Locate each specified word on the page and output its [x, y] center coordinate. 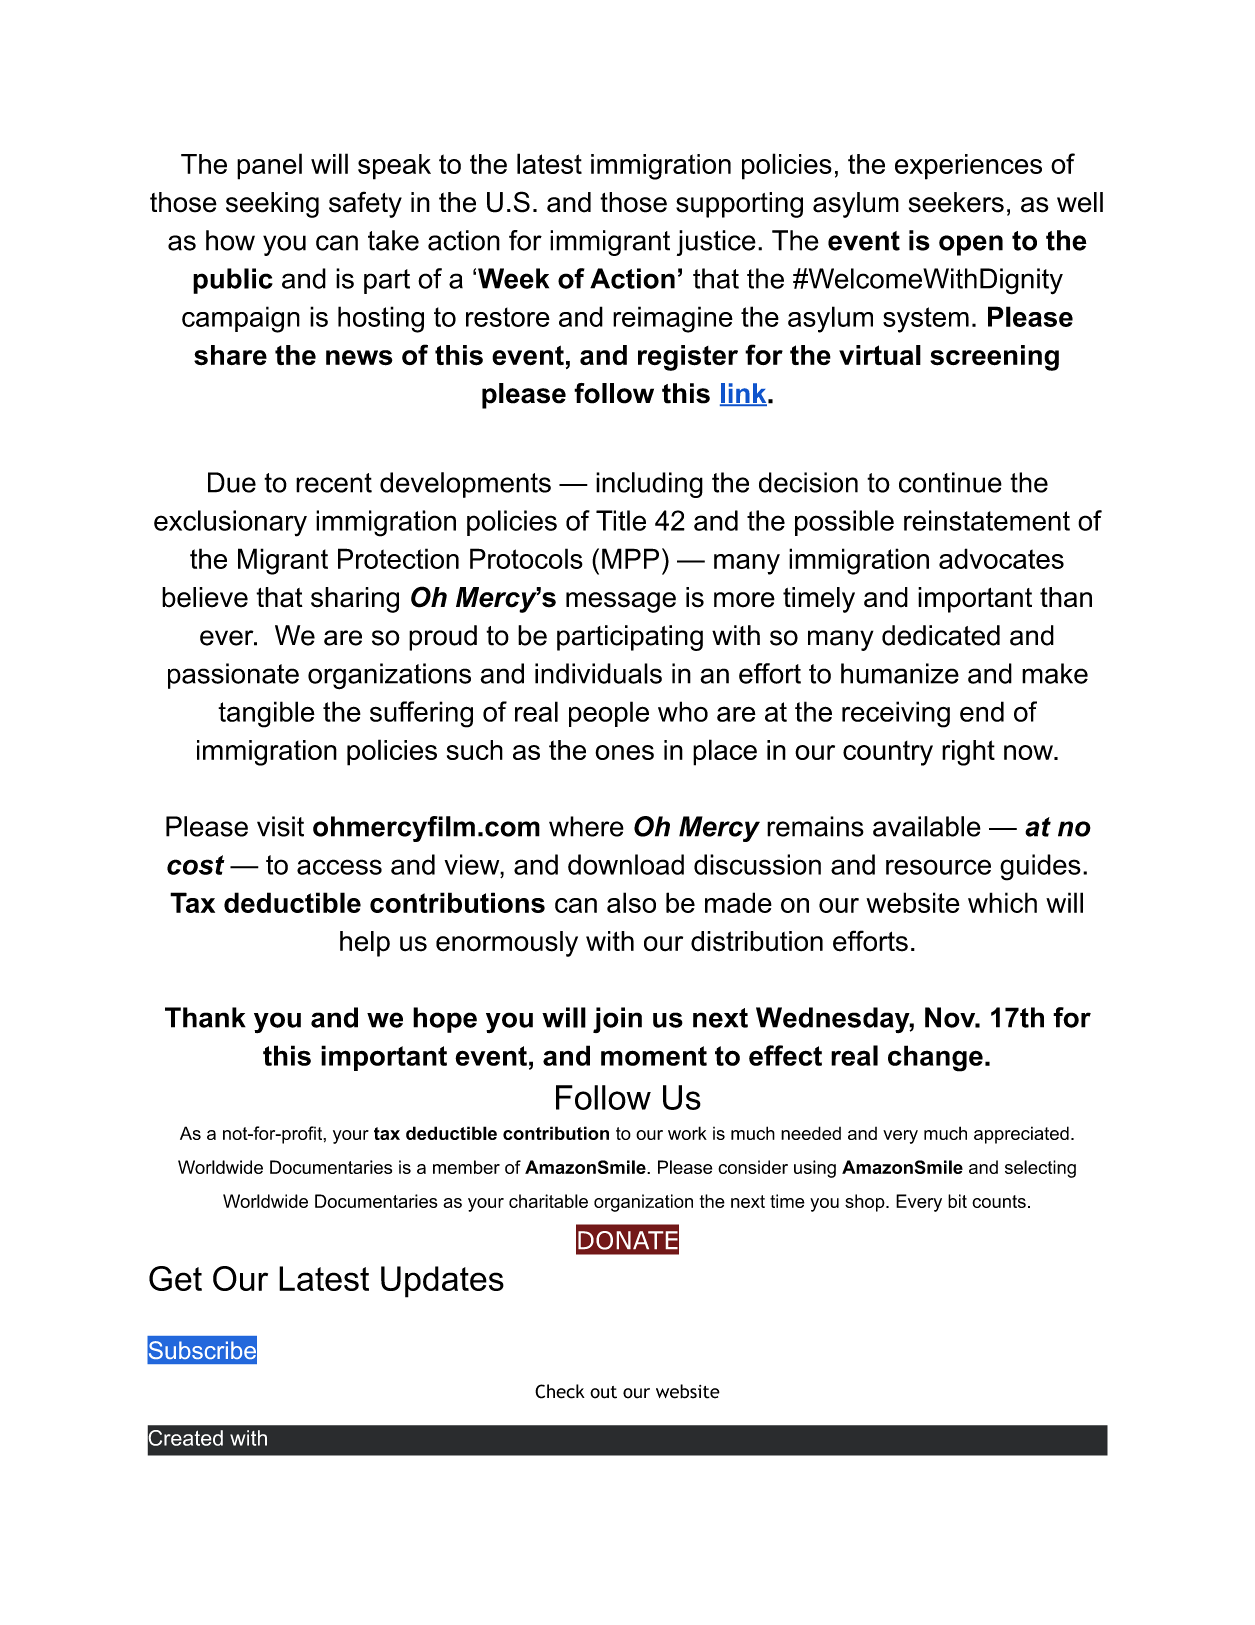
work [687, 1133]
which [1002, 902]
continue [950, 482]
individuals [598, 673]
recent [334, 483]
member [466, 1167]
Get [175, 1278]
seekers [956, 202]
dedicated [941, 635]
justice [716, 243]
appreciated [1021, 1135]
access [339, 867]
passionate [233, 676]
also [631, 902]
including [649, 485]
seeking [272, 205]
